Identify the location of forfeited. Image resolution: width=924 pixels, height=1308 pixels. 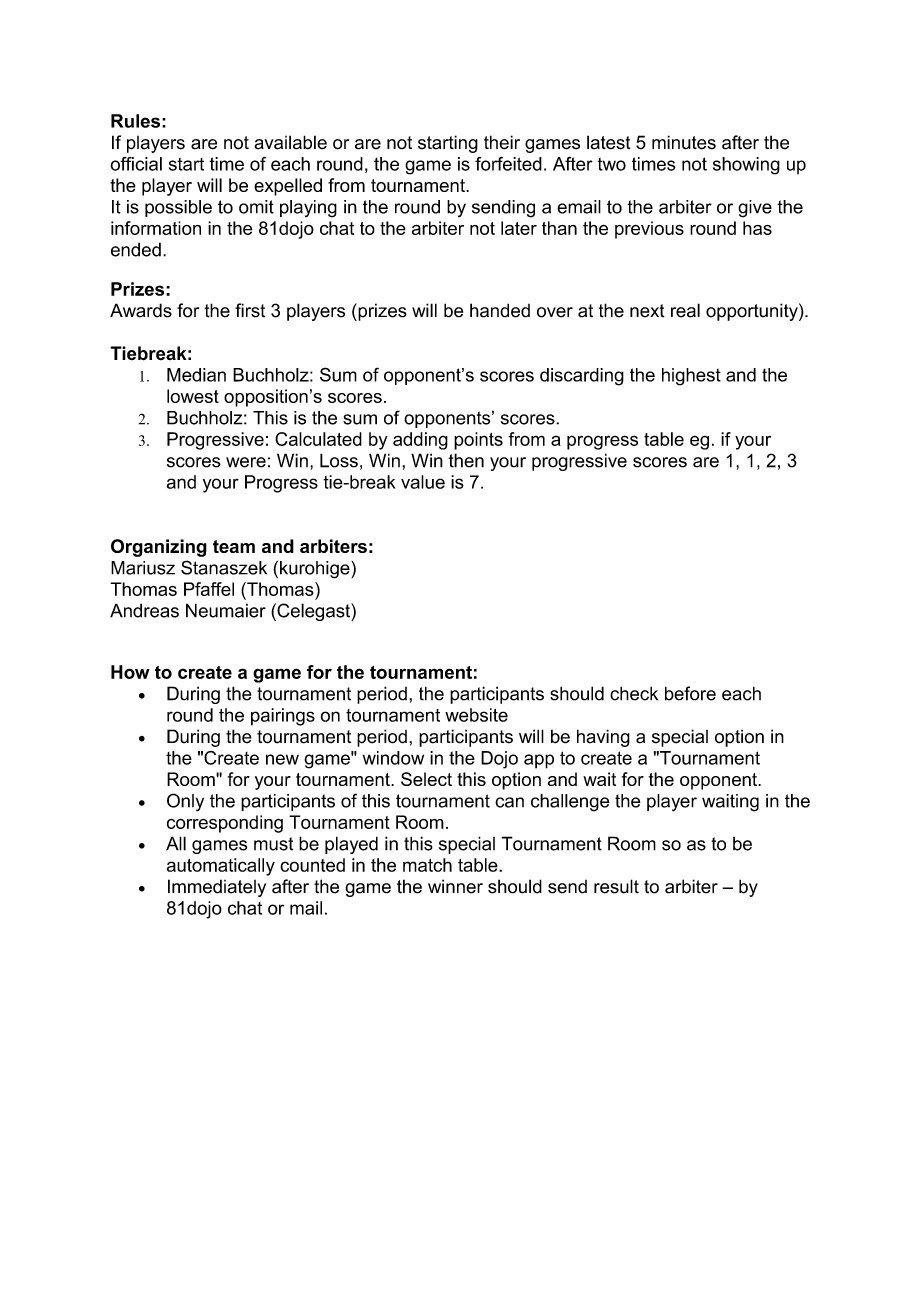
(508, 164).
